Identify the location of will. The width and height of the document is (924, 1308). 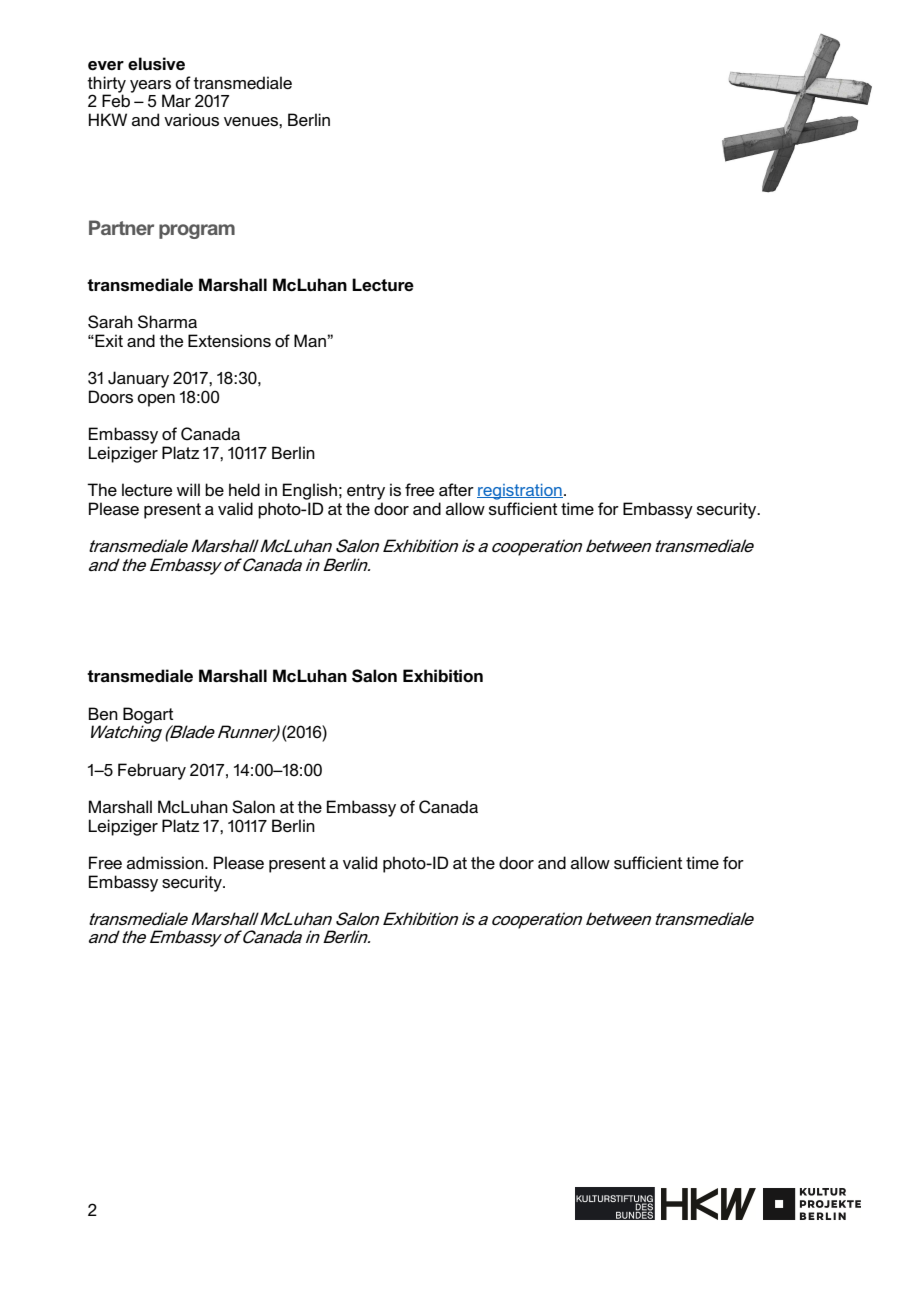
(188, 489).
